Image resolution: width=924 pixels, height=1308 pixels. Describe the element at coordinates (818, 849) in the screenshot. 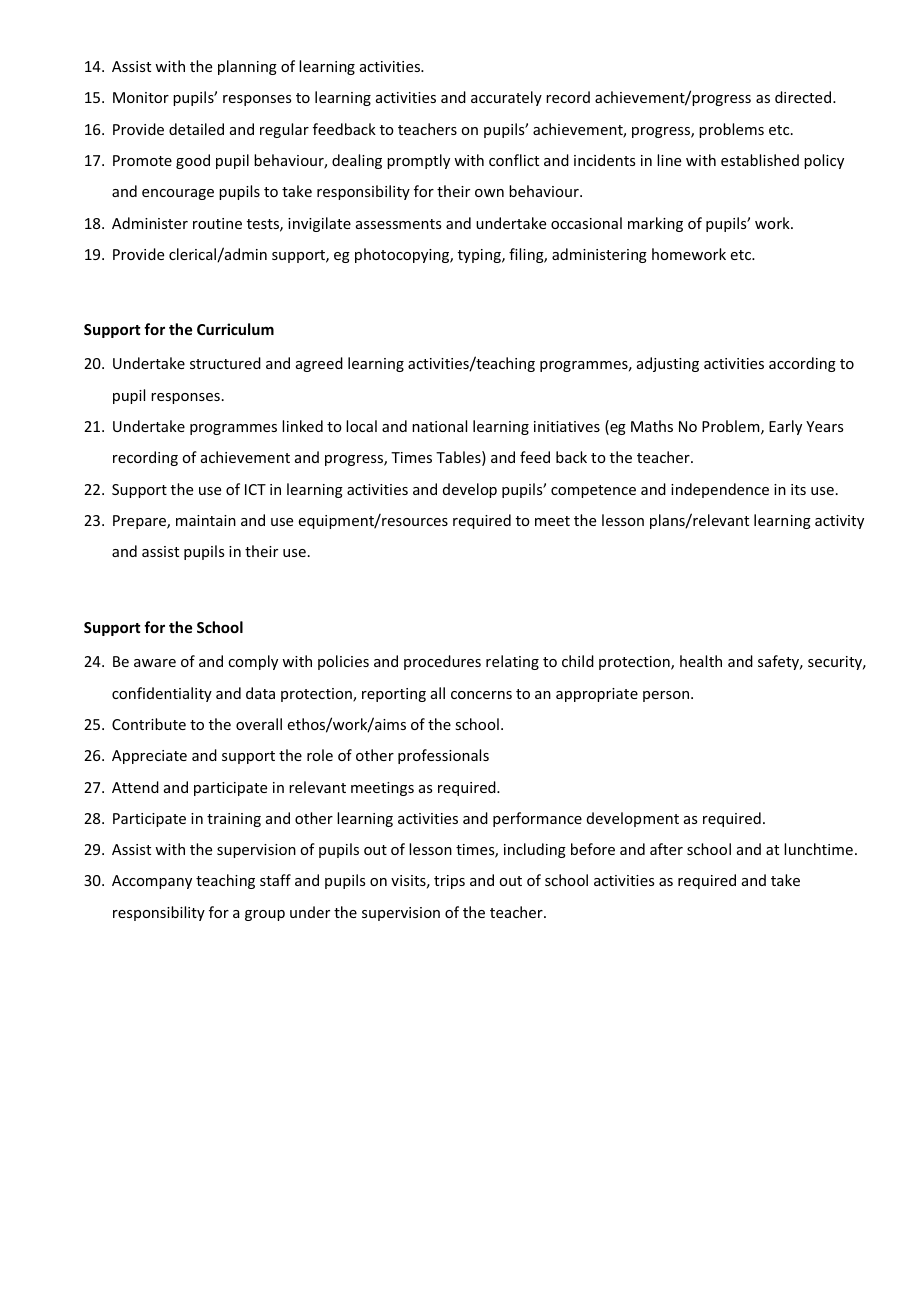

I see `lunchtime` at that location.
